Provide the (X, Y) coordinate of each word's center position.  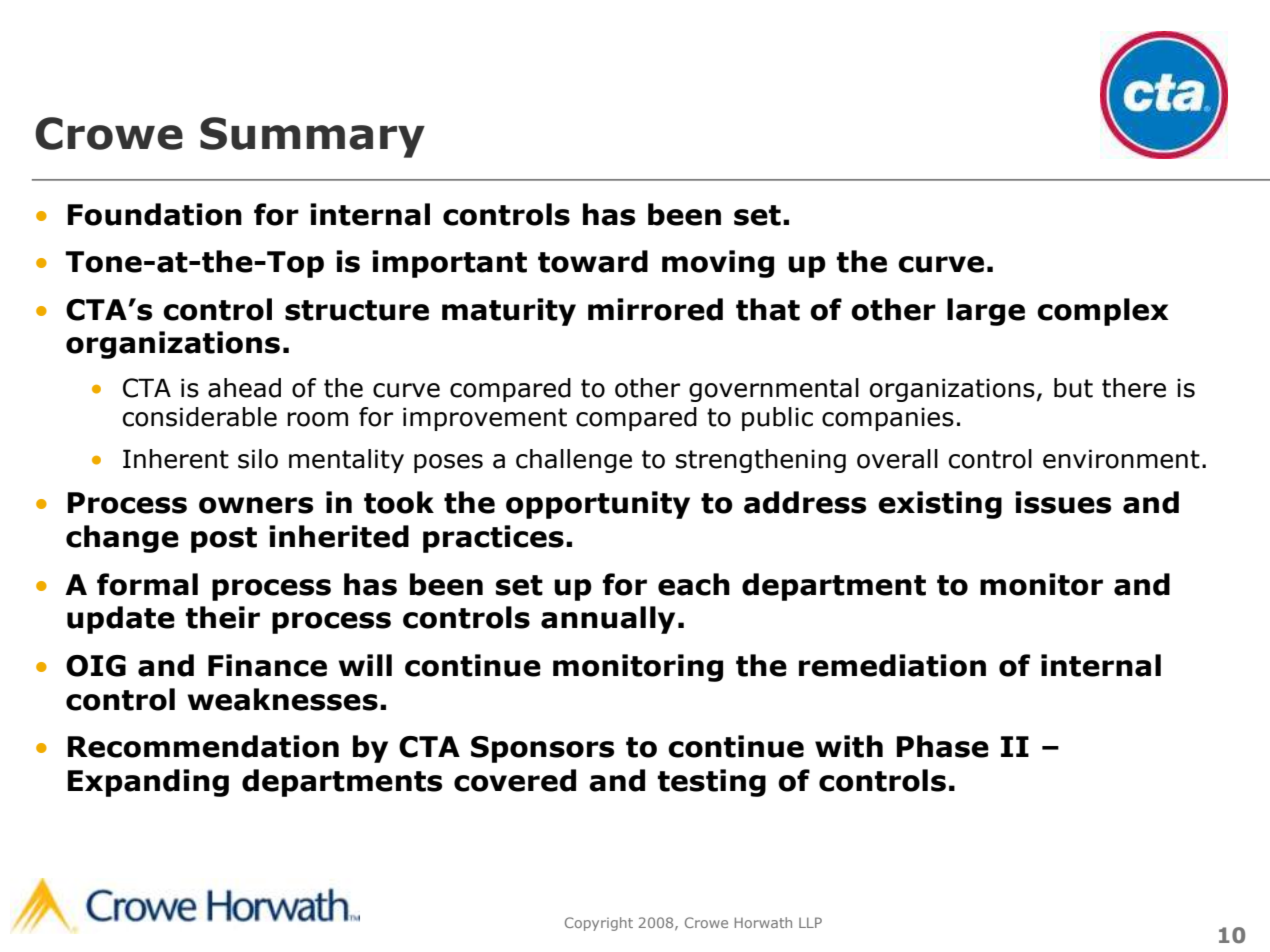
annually (608, 620)
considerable (200, 417)
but (1073, 388)
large (986, 312)
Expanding (148, 783)
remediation (892, 665)
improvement (485, 419)
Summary (312, 137)
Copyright (599, 924)
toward (593, 261)
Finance (267, 665)
